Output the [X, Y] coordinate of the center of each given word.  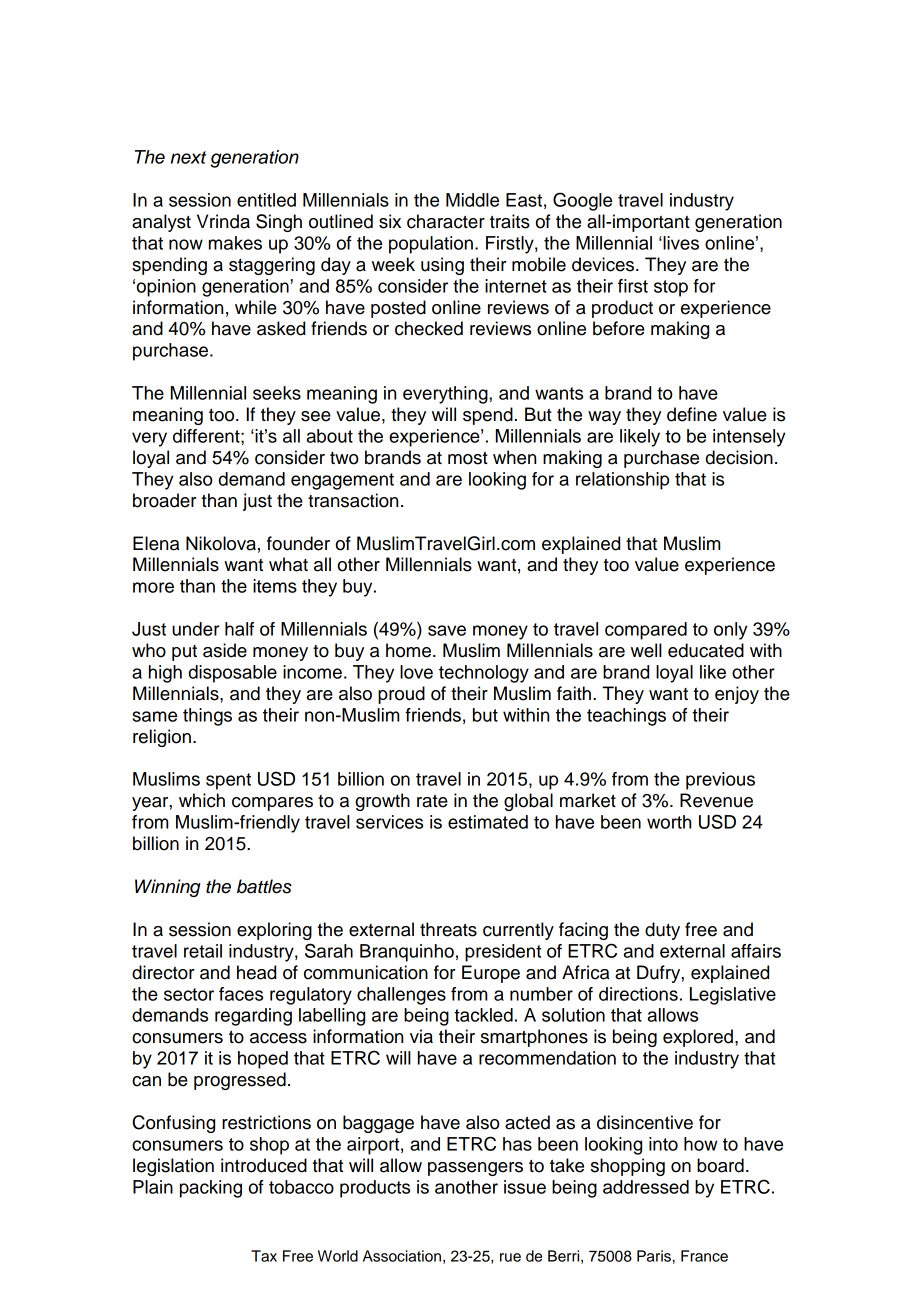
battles [264, 886]
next [189, 157]
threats [448, 929]
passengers [475, 1169]
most [468, 458]
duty [662, 931]
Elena [156, 543]
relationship [622, 481]
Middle [472, 200]
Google [582, 201]
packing [211, 1189]
